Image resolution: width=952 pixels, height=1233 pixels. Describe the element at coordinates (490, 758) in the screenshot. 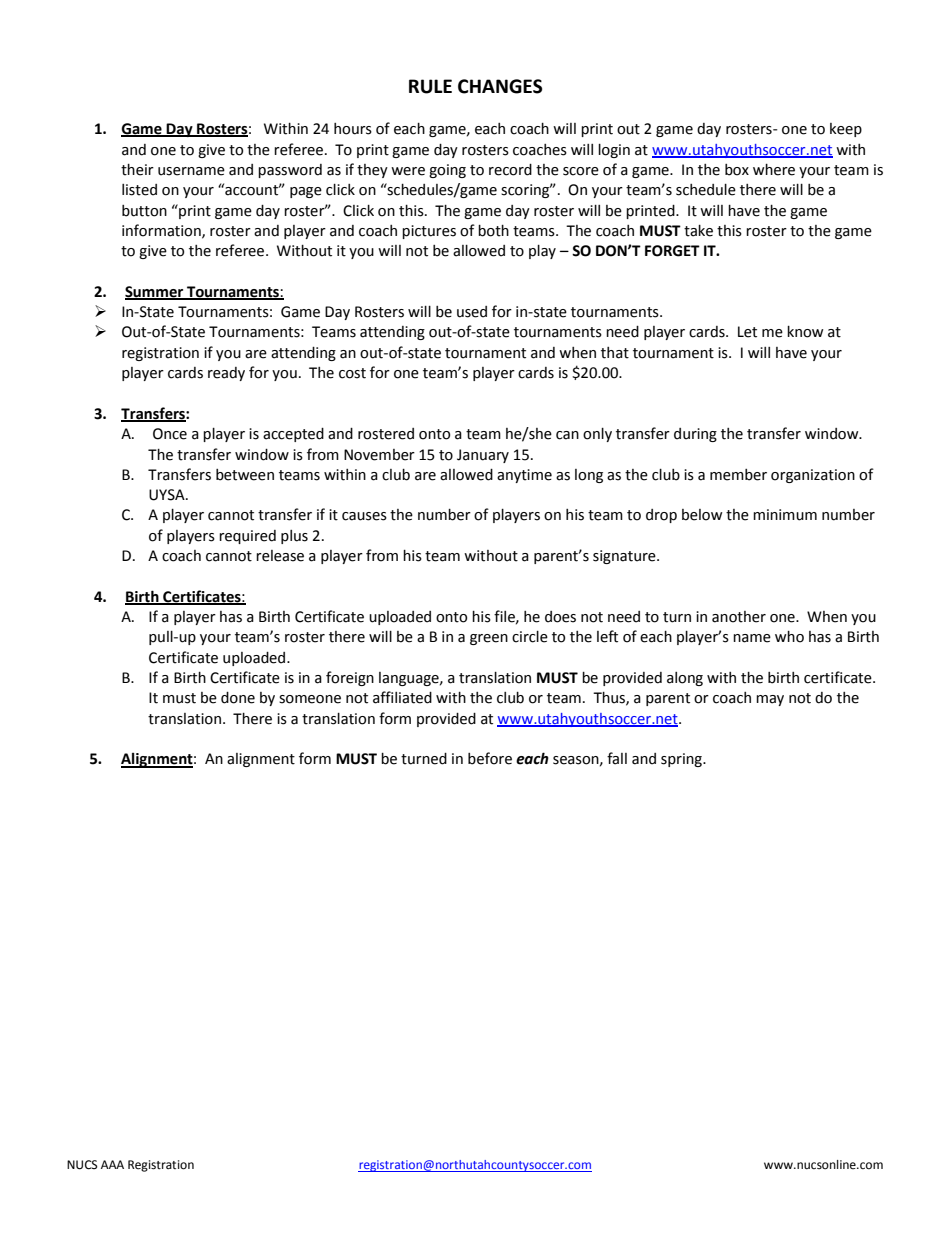

I see `before` at that location.
